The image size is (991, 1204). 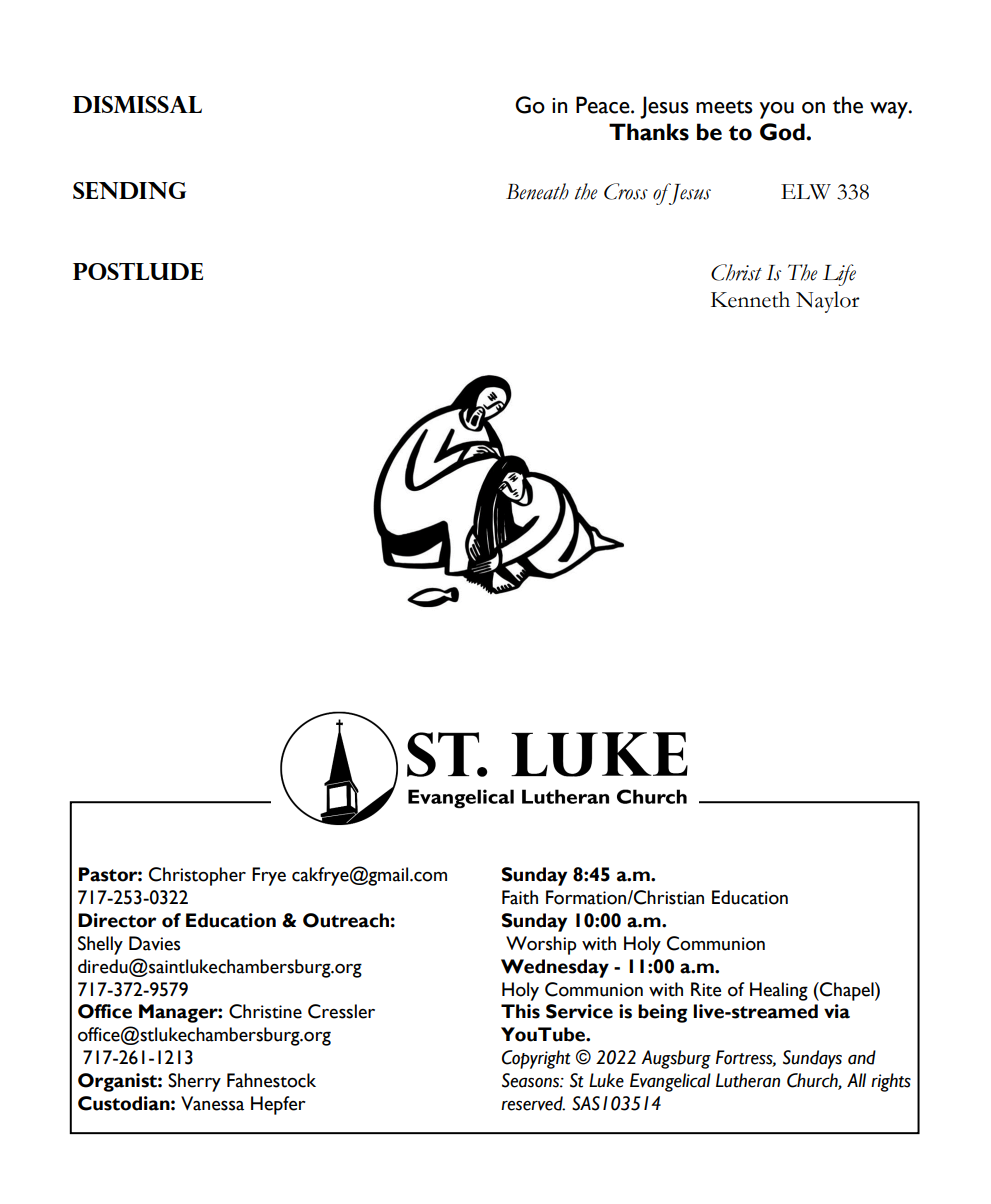 I want to click on Sherry, so click(x=194, y=1082).
